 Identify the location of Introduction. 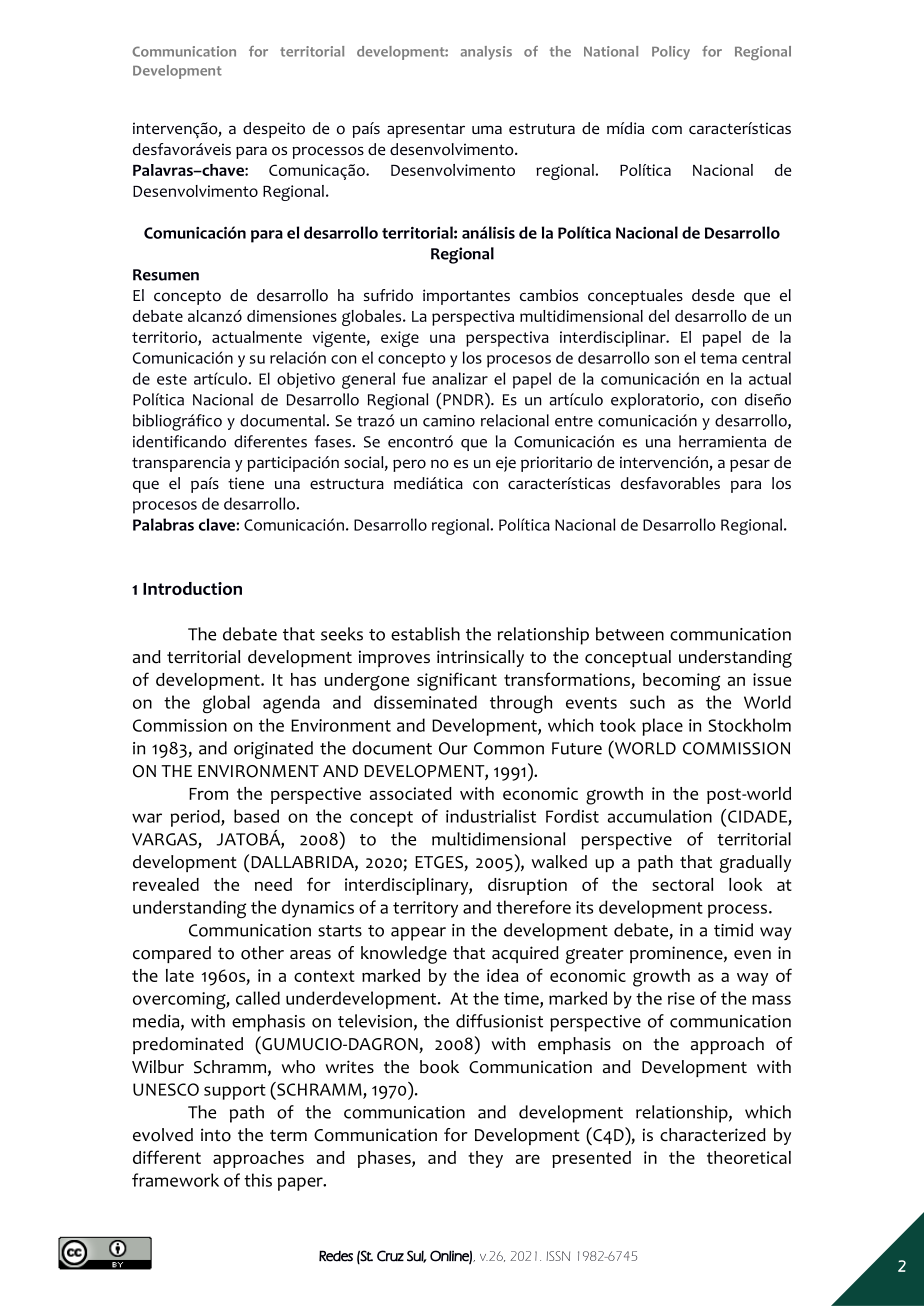
(192, 588).
